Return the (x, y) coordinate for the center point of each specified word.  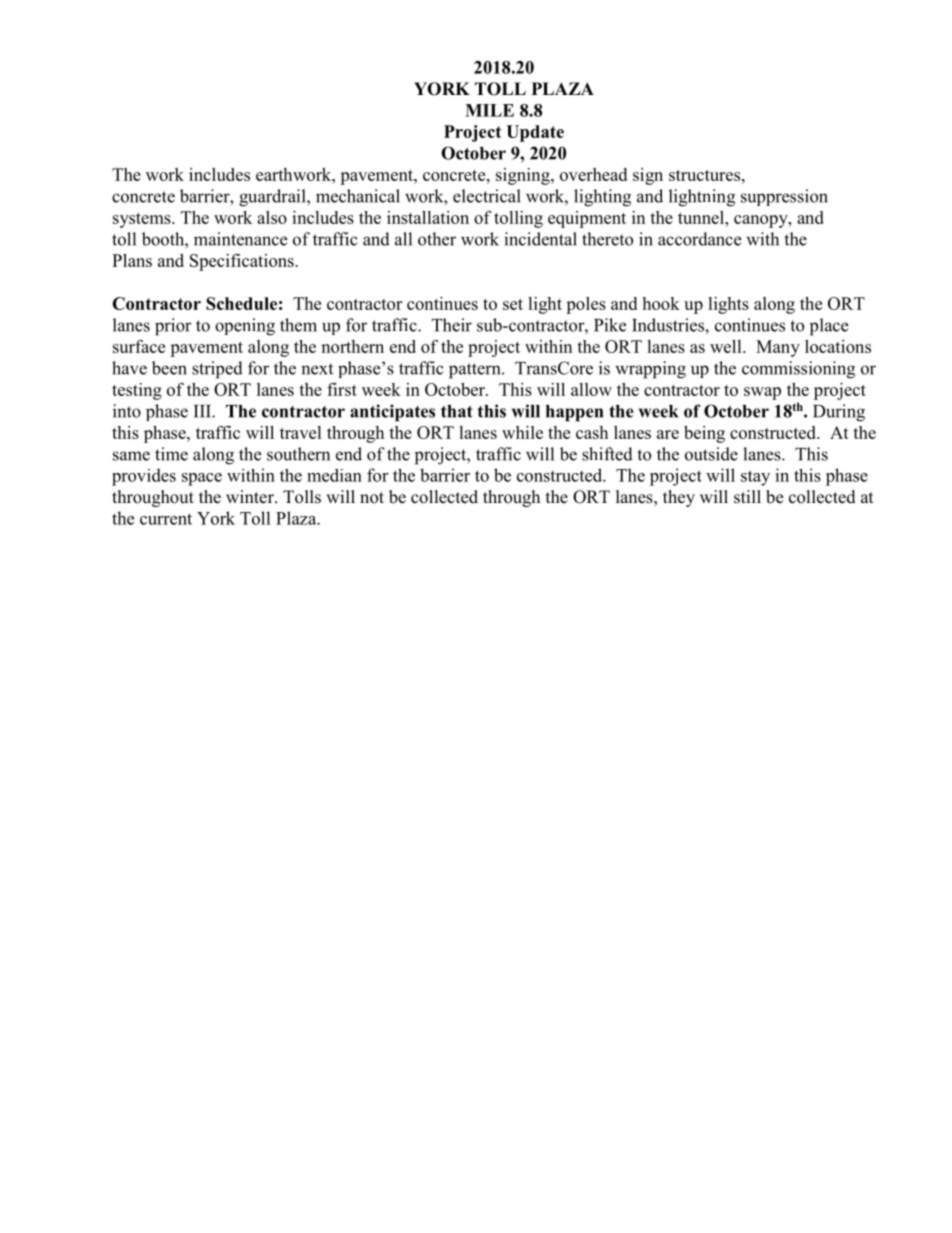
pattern (476, 371)
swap (762, 393)
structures (704, 175)
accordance (699, 239)
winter (251, 497)
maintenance (240, 239)
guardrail (273, 198)
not (372, 498)
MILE (489, 110)
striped (217, 370)
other (437, 239)
